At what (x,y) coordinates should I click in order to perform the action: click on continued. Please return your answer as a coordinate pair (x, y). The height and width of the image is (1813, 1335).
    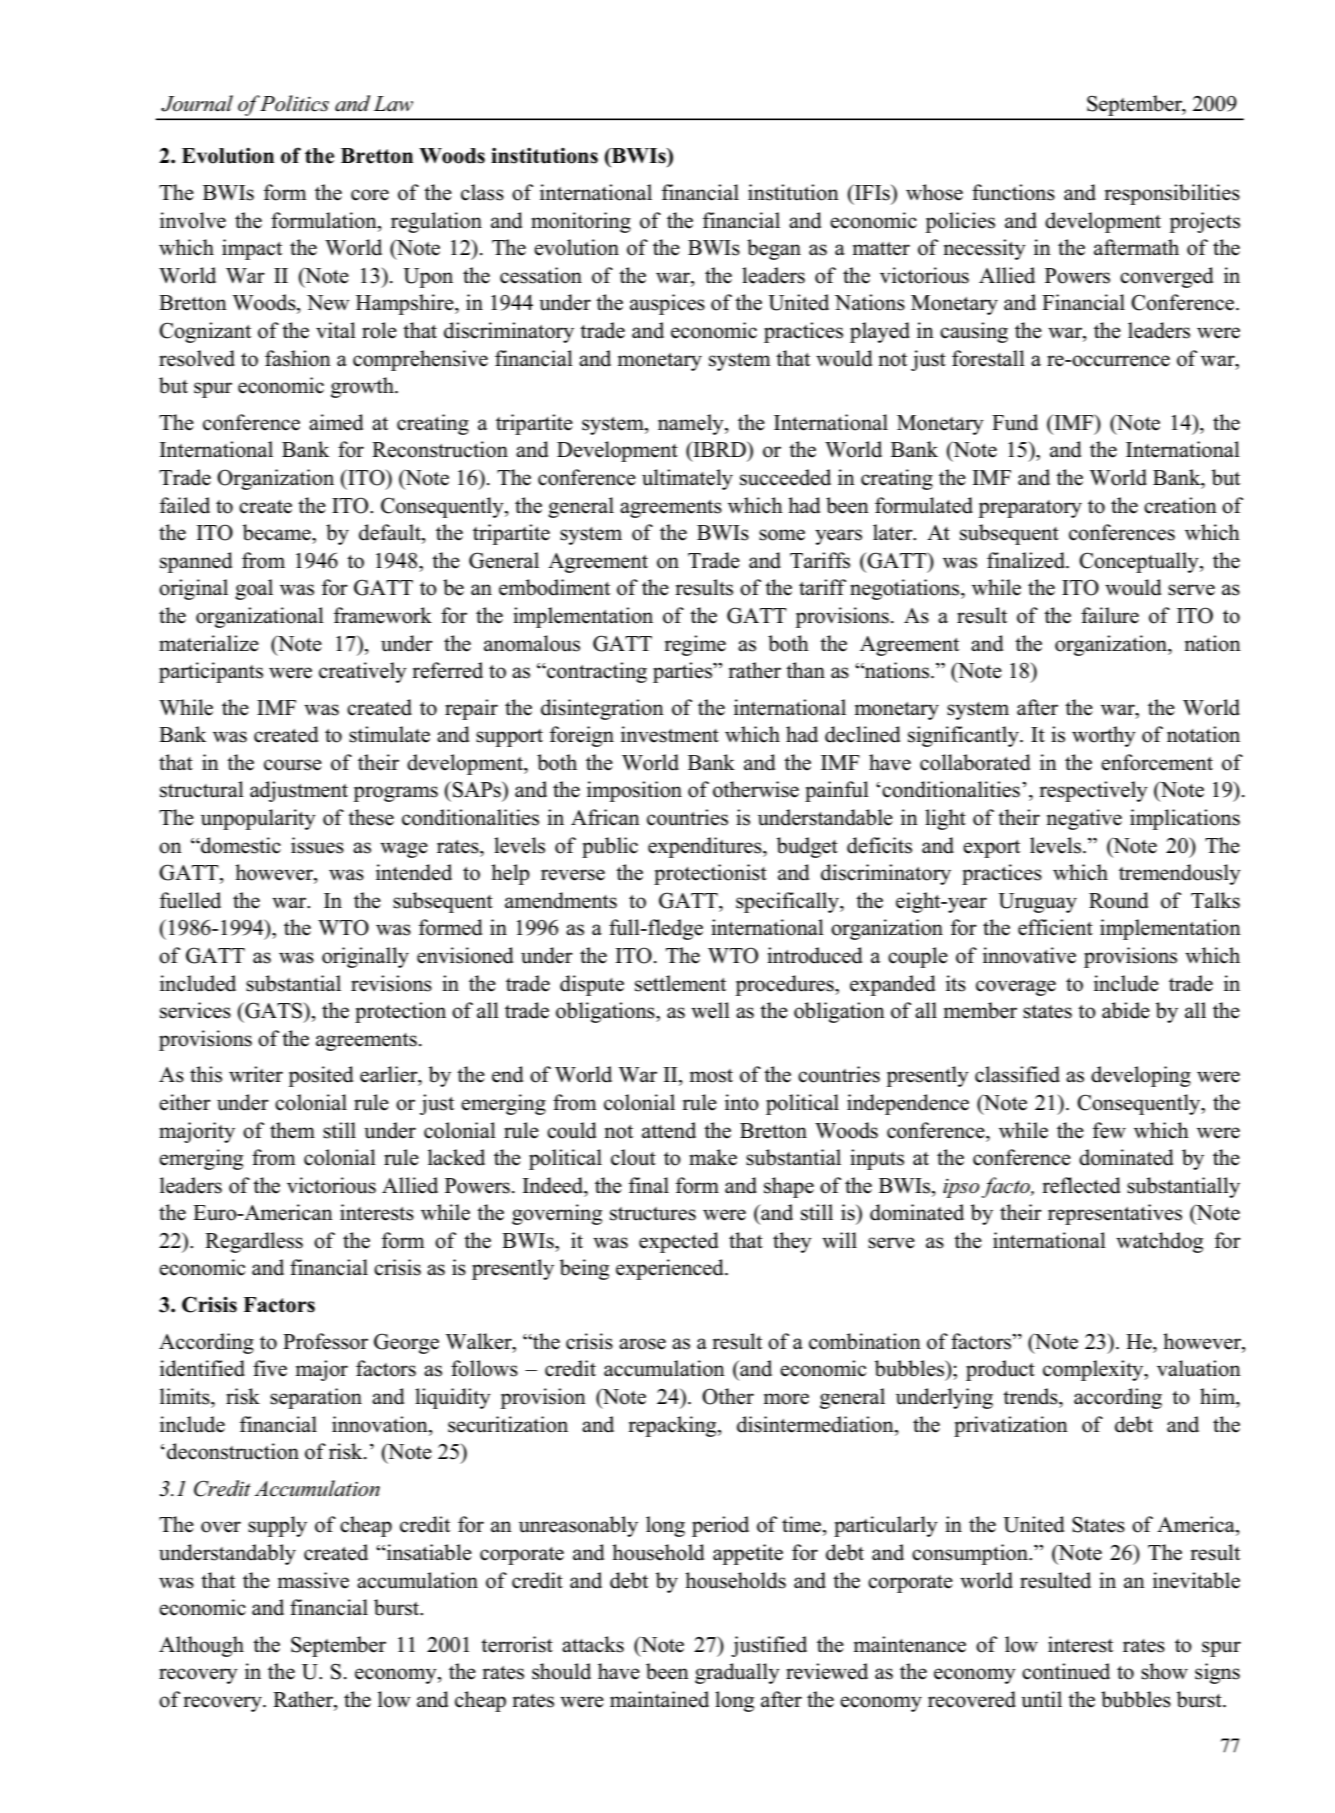
    Looking at the image, I should click on (1066, 1671).
